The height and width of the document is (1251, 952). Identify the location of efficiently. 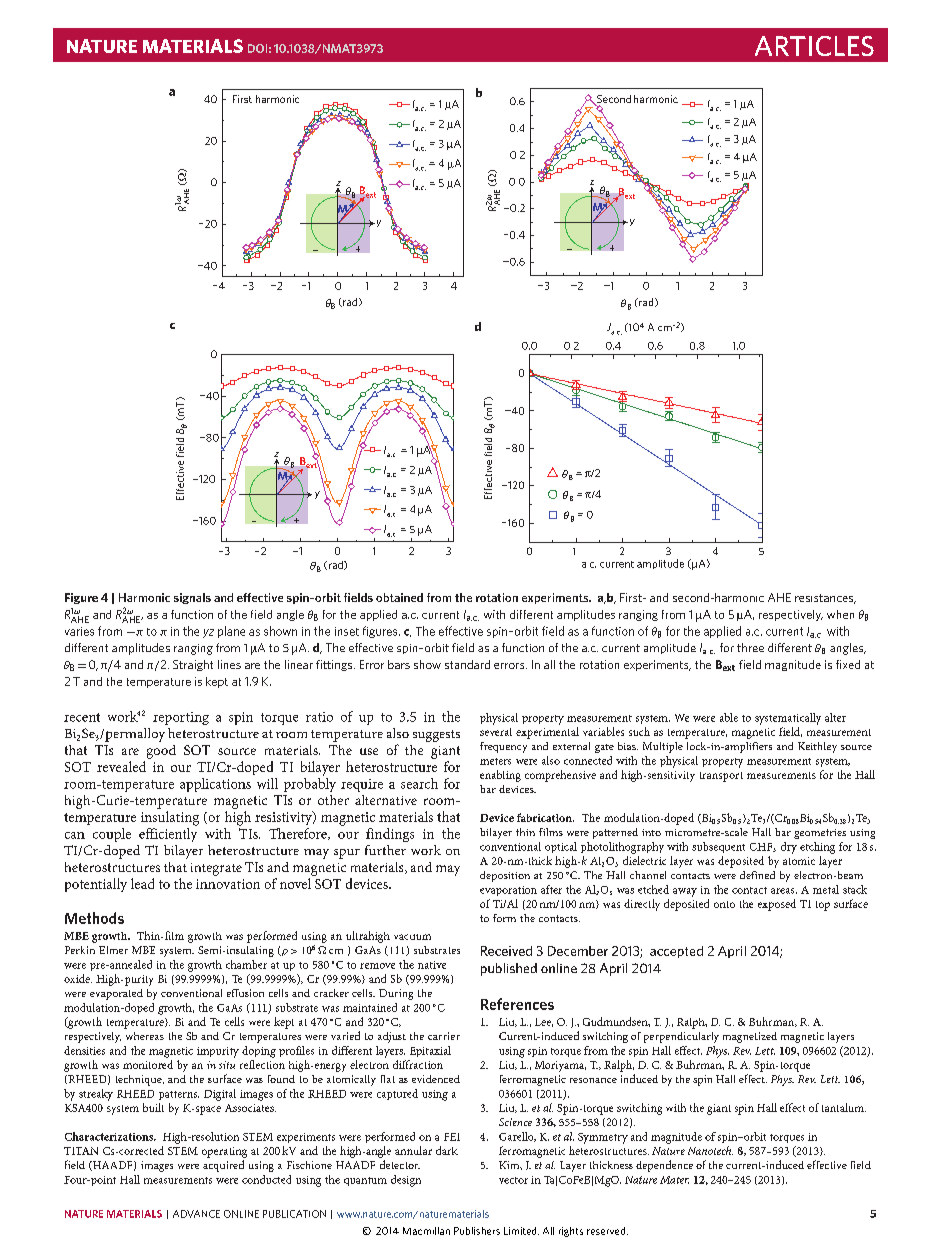
(168, 835).
